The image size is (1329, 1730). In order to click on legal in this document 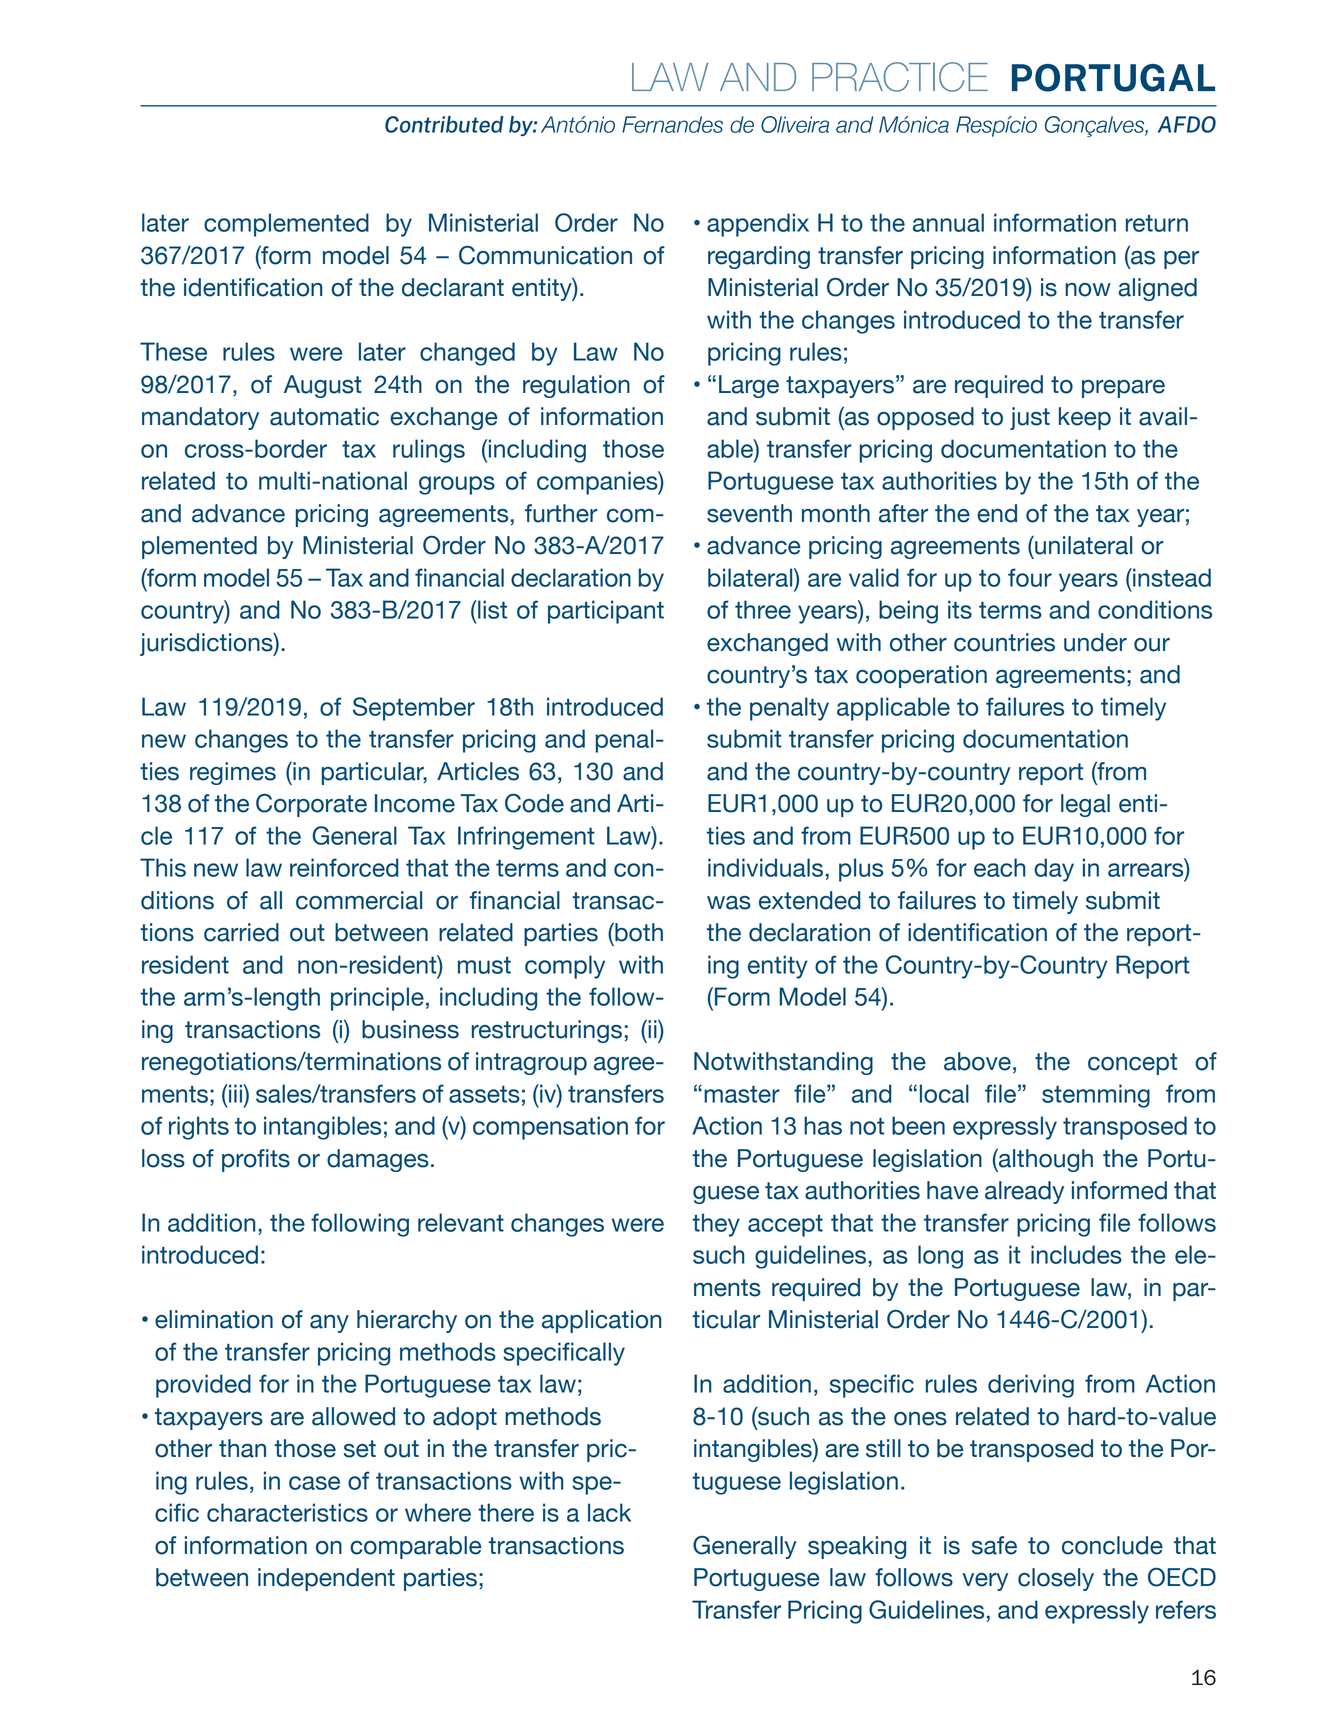, I will do `click(1085, 805)`.
